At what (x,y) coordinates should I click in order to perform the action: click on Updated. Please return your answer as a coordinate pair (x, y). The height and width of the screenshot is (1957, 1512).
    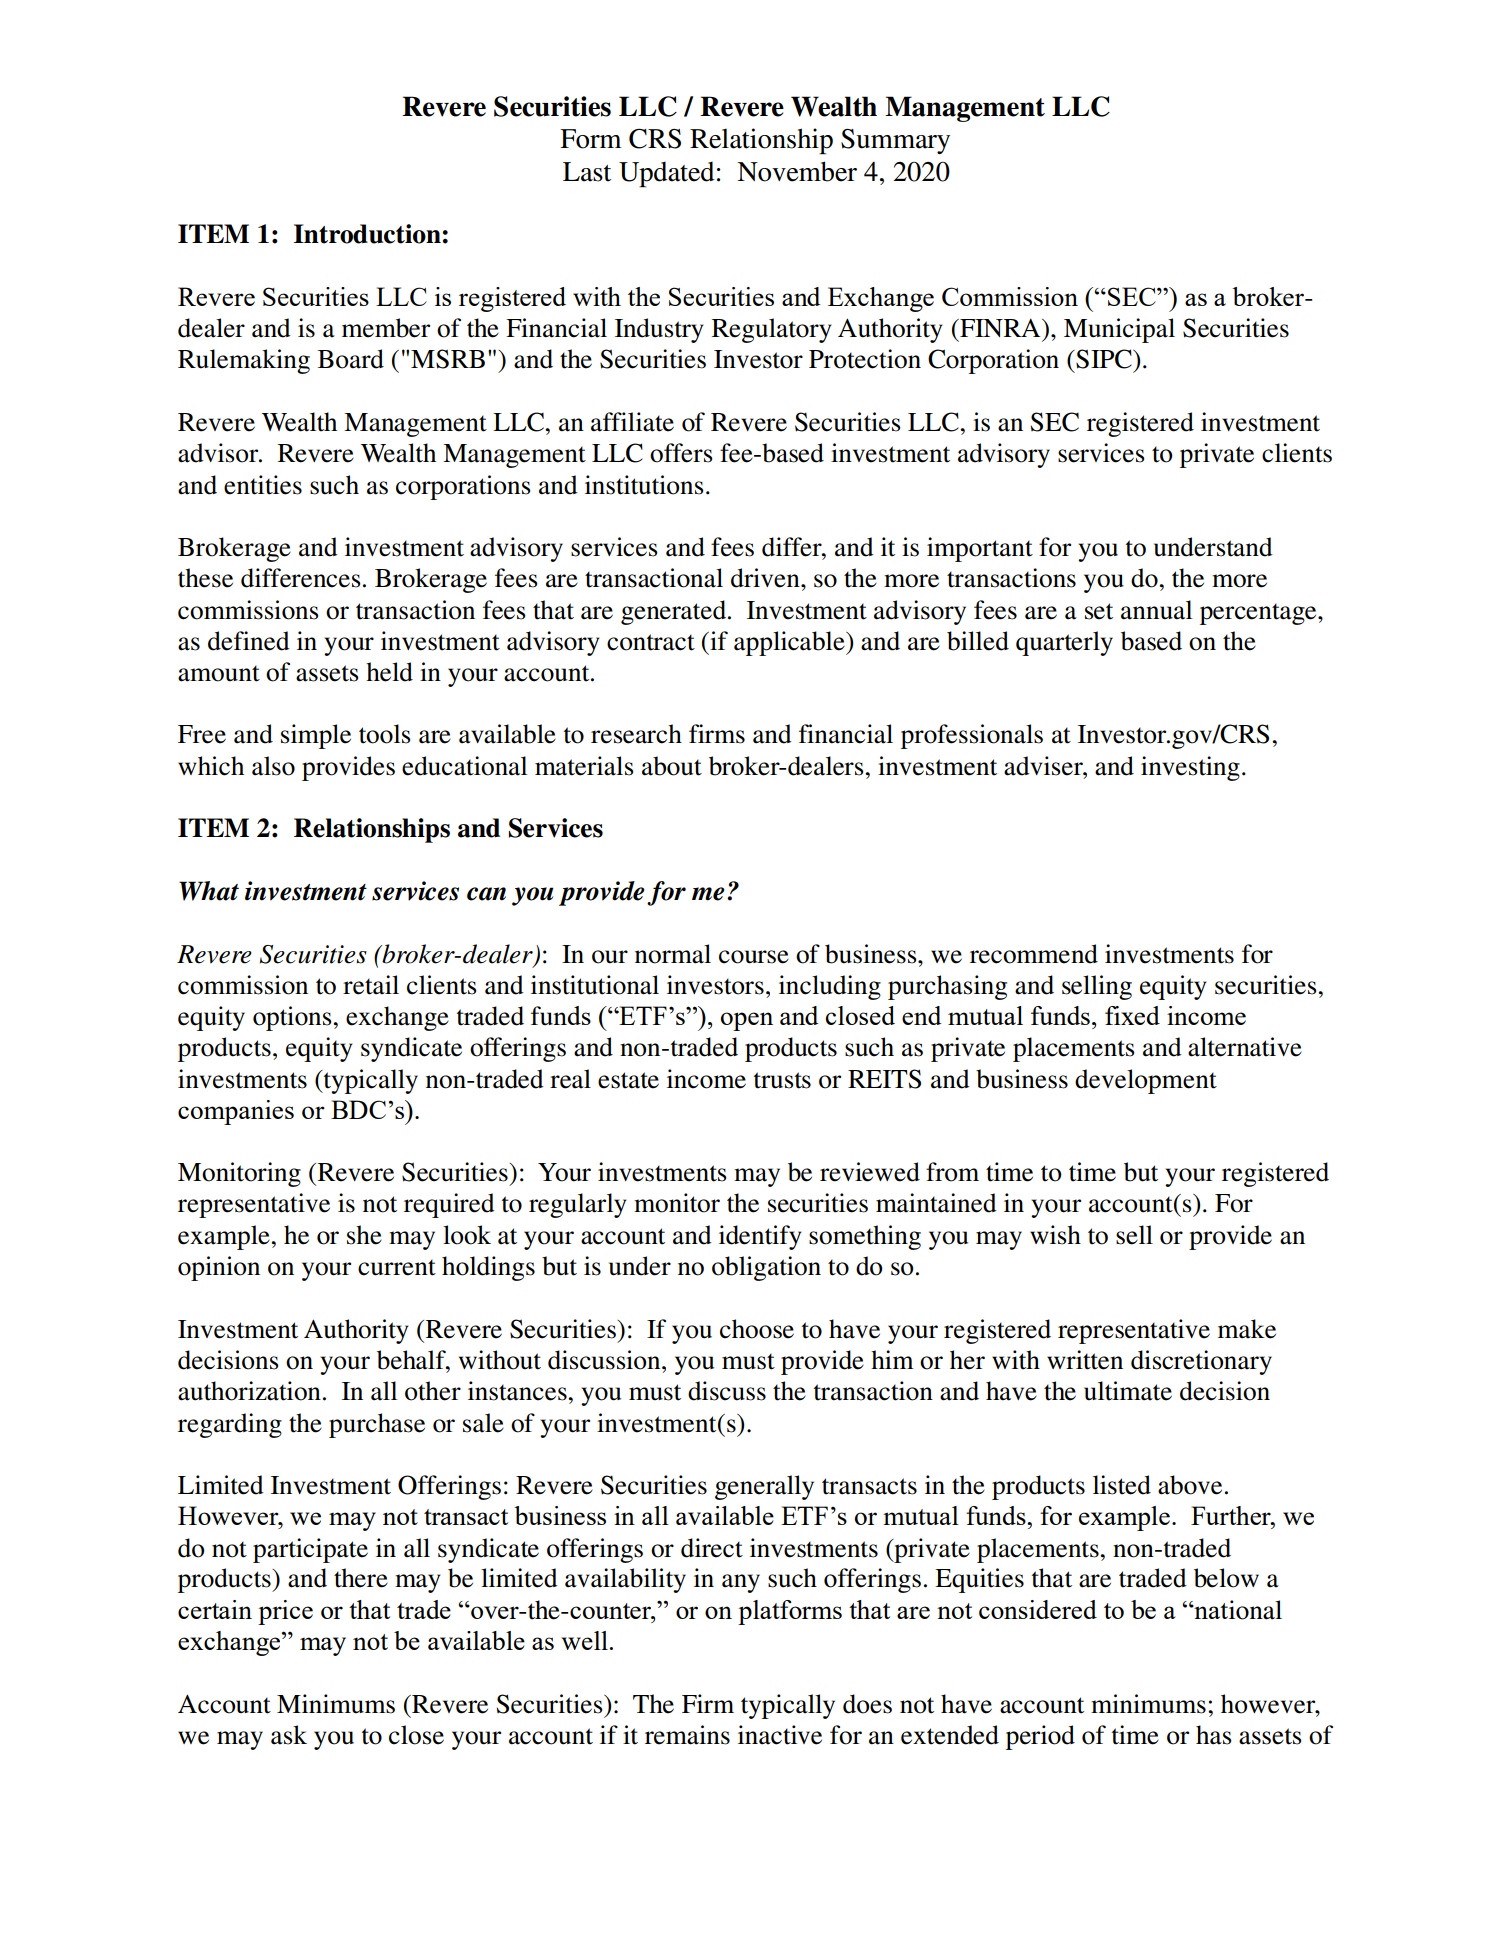
    Looking at the image, I should click on (666, 175).
